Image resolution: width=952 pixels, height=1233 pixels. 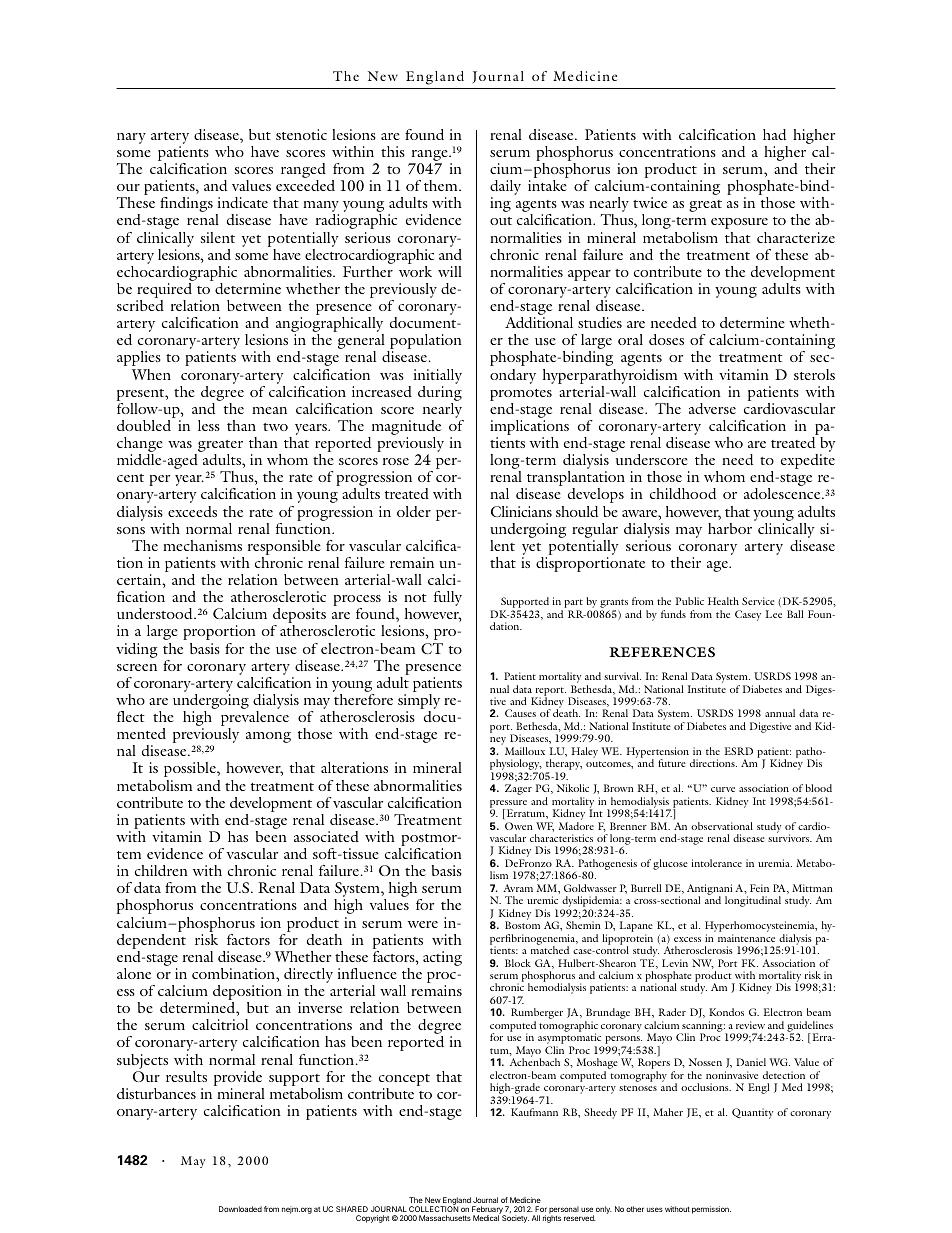 I want to click on prevalence, so click(x=255, y=720).
